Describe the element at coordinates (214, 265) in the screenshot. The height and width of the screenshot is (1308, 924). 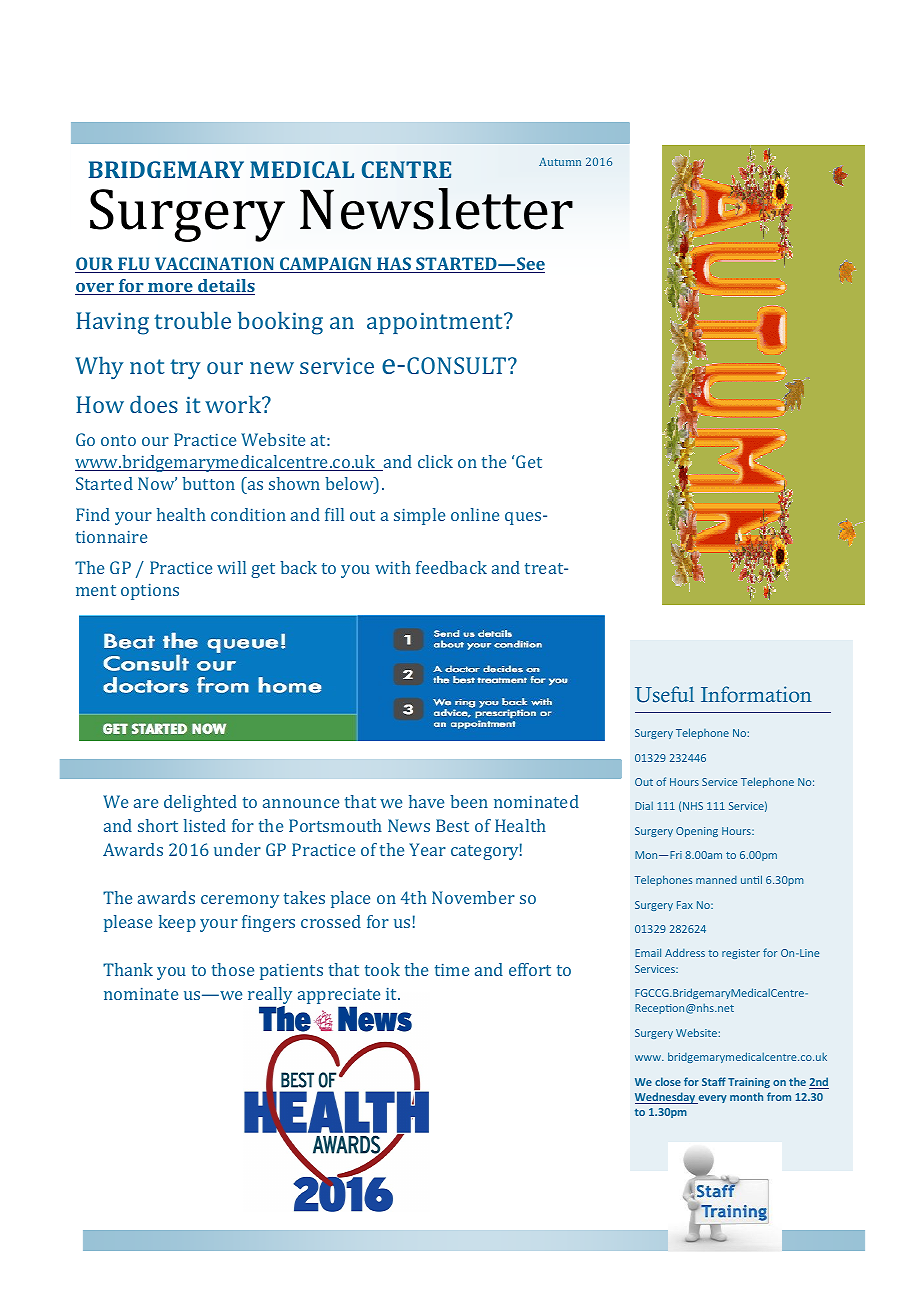
I see `VACCINATION` at that location.
